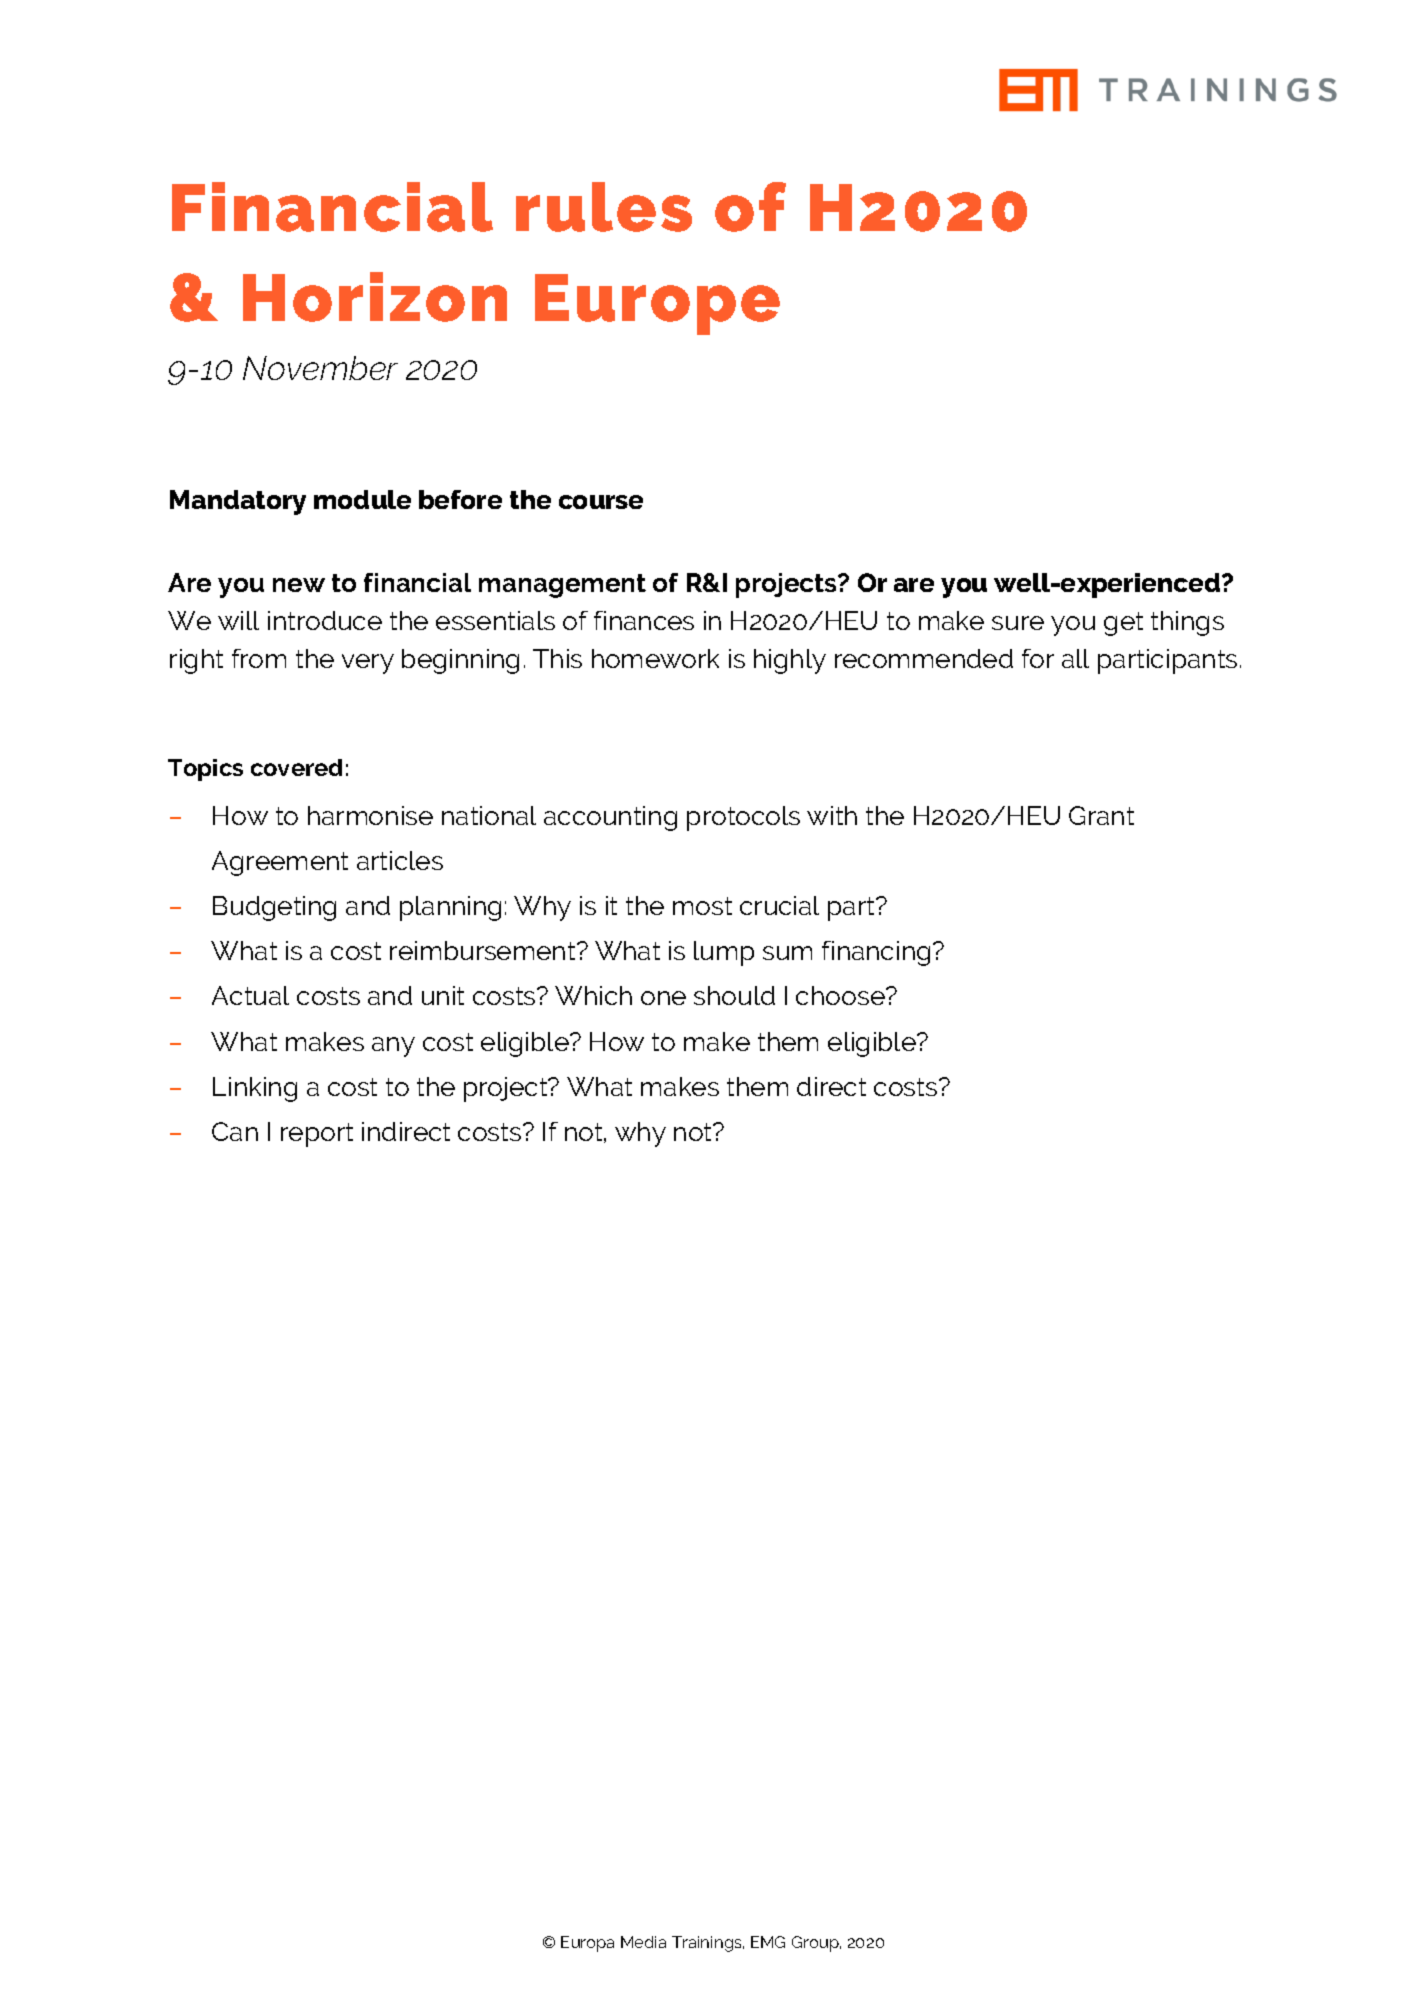 The height and width of the image is (2008, 1420). I want to click on all, so click(1075, 658).
